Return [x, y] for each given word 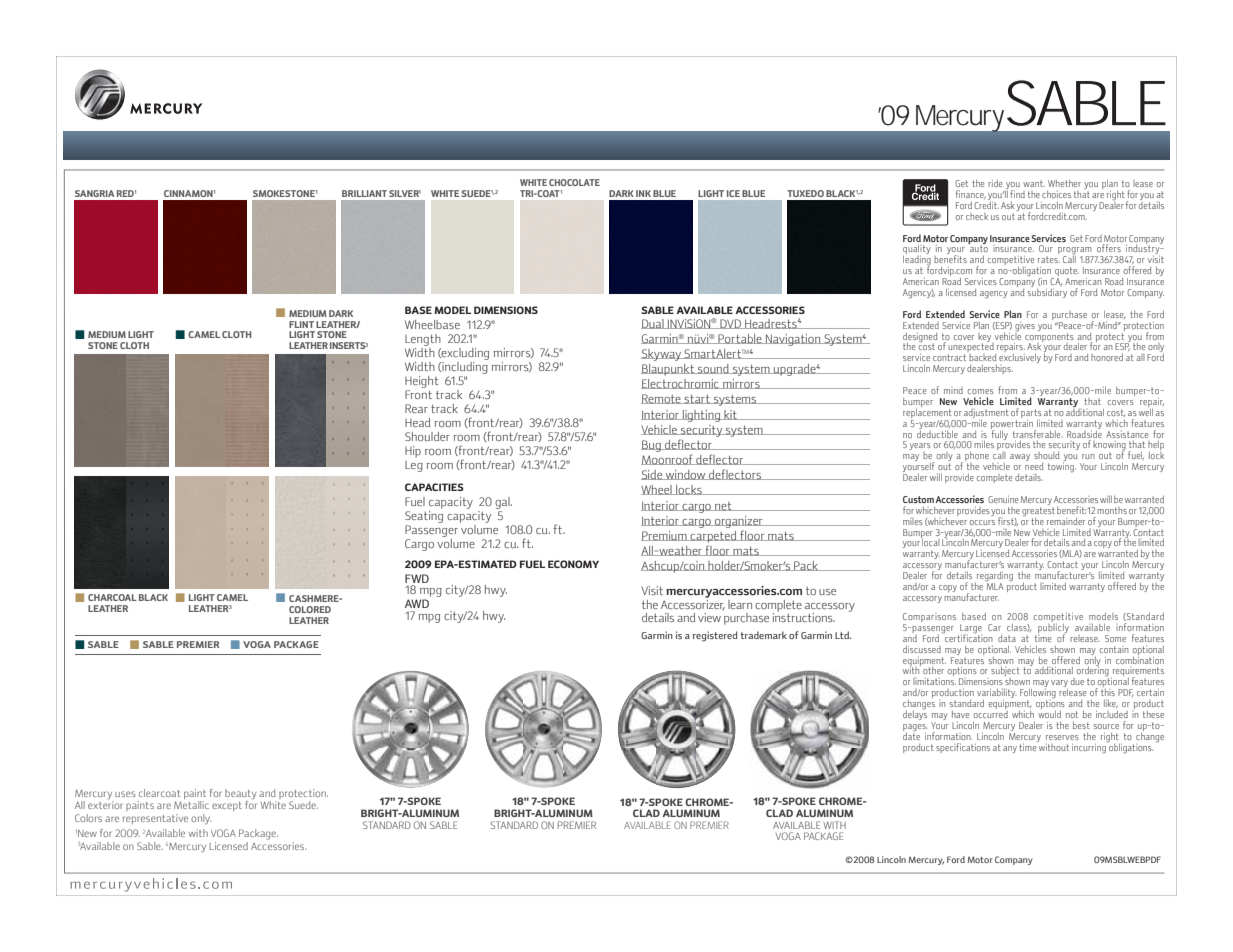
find [1017, 194]
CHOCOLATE [574, 182]
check [977, 216]
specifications [963, 748]
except [227, 806]
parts [1031, 413]
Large [970, 630]
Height [421, 382]
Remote [662, 399]
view [710, 616]
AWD [417, 603]
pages [915, 729]
